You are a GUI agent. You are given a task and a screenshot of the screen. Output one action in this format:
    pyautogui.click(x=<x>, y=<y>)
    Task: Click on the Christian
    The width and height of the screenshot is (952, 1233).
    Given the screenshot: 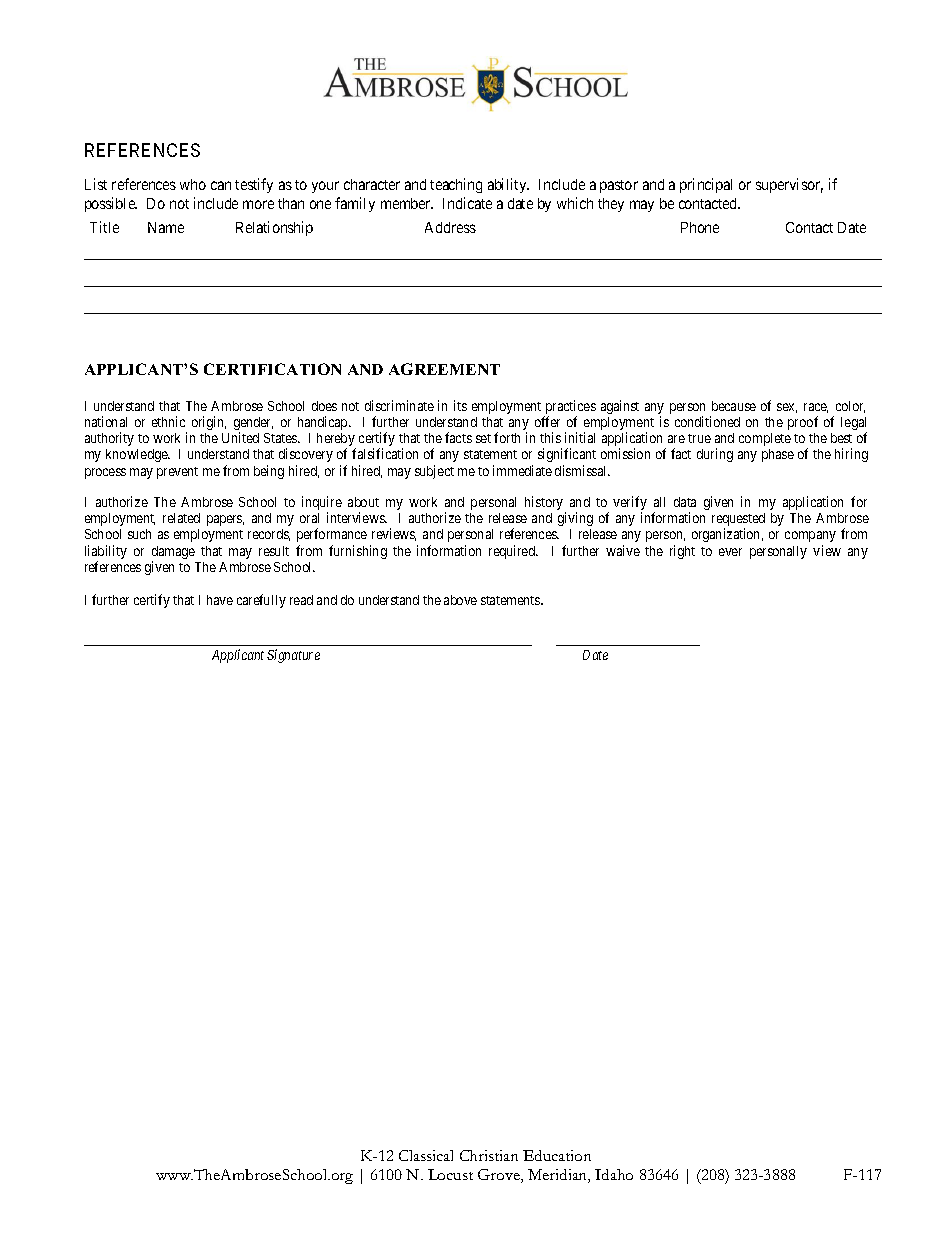 What is the action you would take?
    pyautogui.click(x=489, y=1155)
